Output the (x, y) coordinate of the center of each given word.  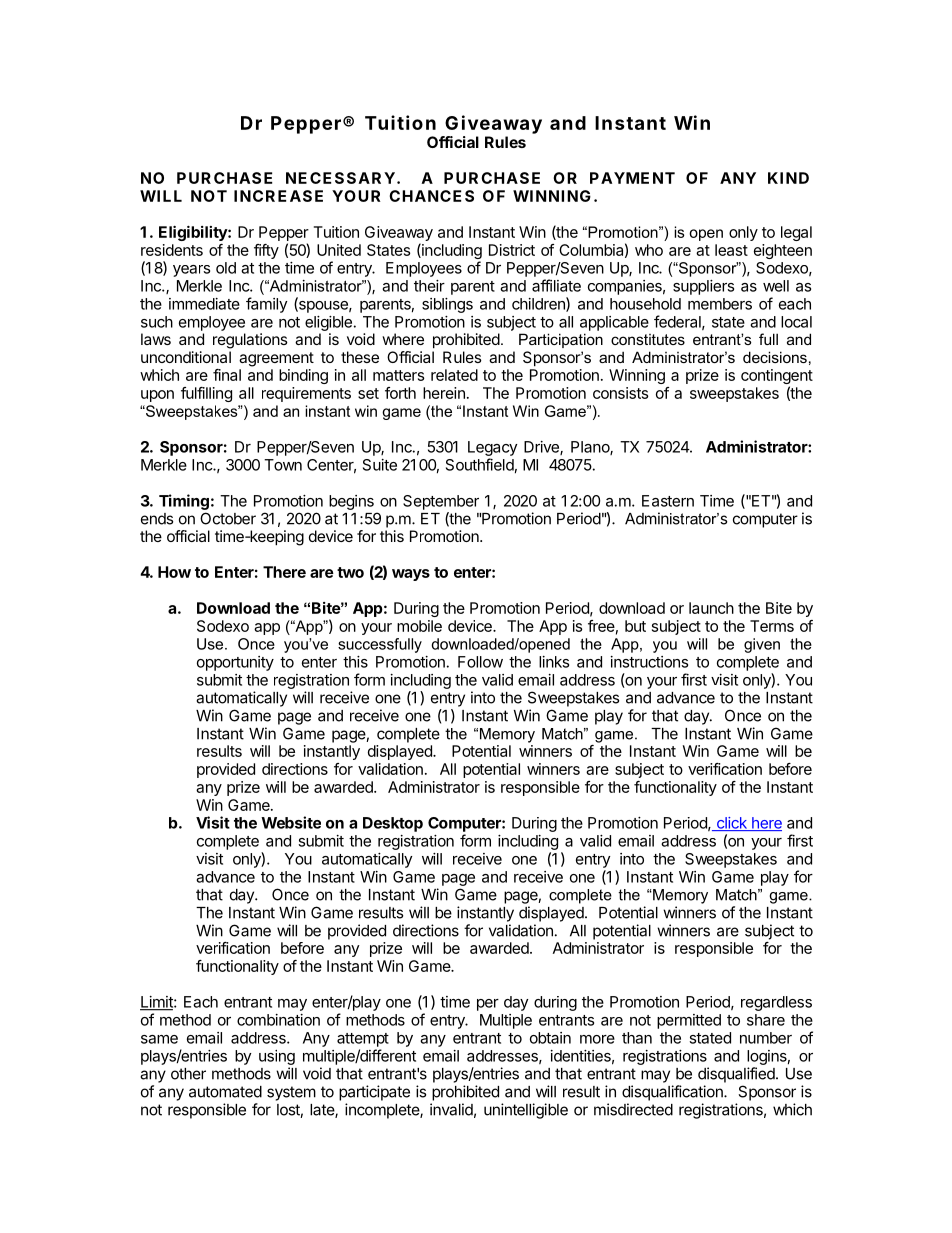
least (731, 250)
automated (225, 1092)
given (762, 645)
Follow (480, 662)
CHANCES (431, 196)
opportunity (235, 663)
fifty (266, 251)
